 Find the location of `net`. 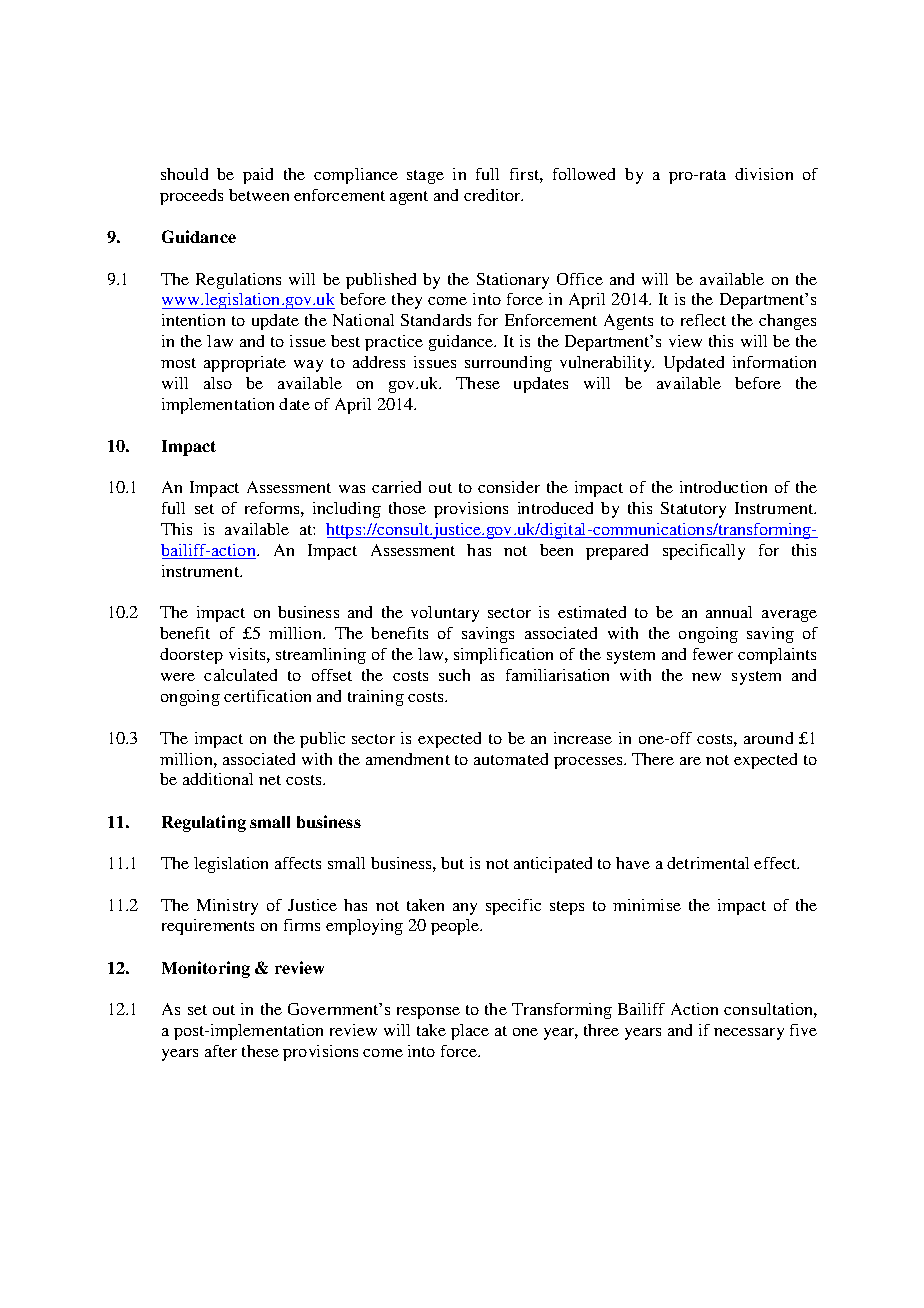

net is located at coordinates (270, 780).
